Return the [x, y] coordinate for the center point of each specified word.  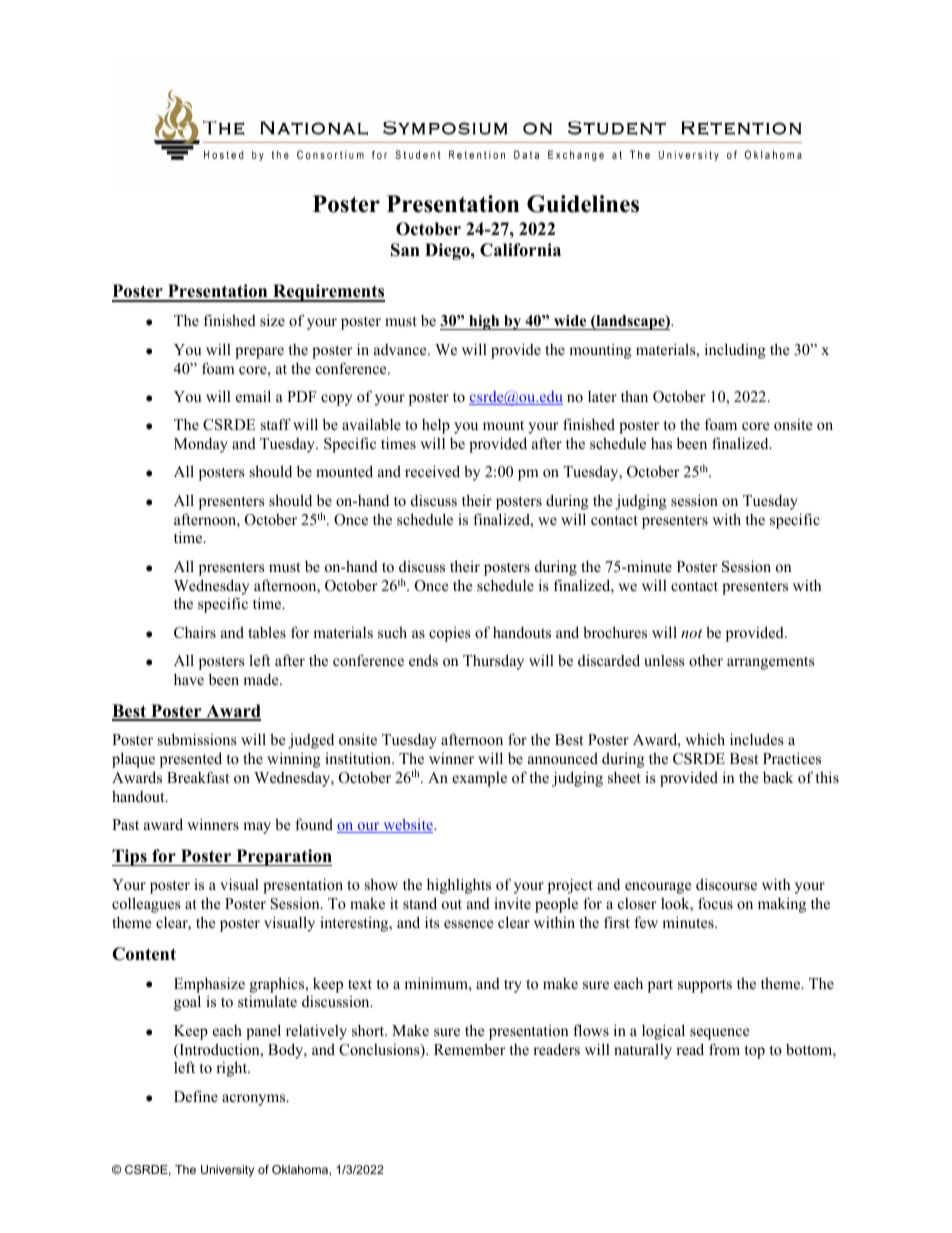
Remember [470, 1049]
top [755, 1052]
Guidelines [583, 204]
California [520, 250]
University [227, 1171]
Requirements [328, 293]
